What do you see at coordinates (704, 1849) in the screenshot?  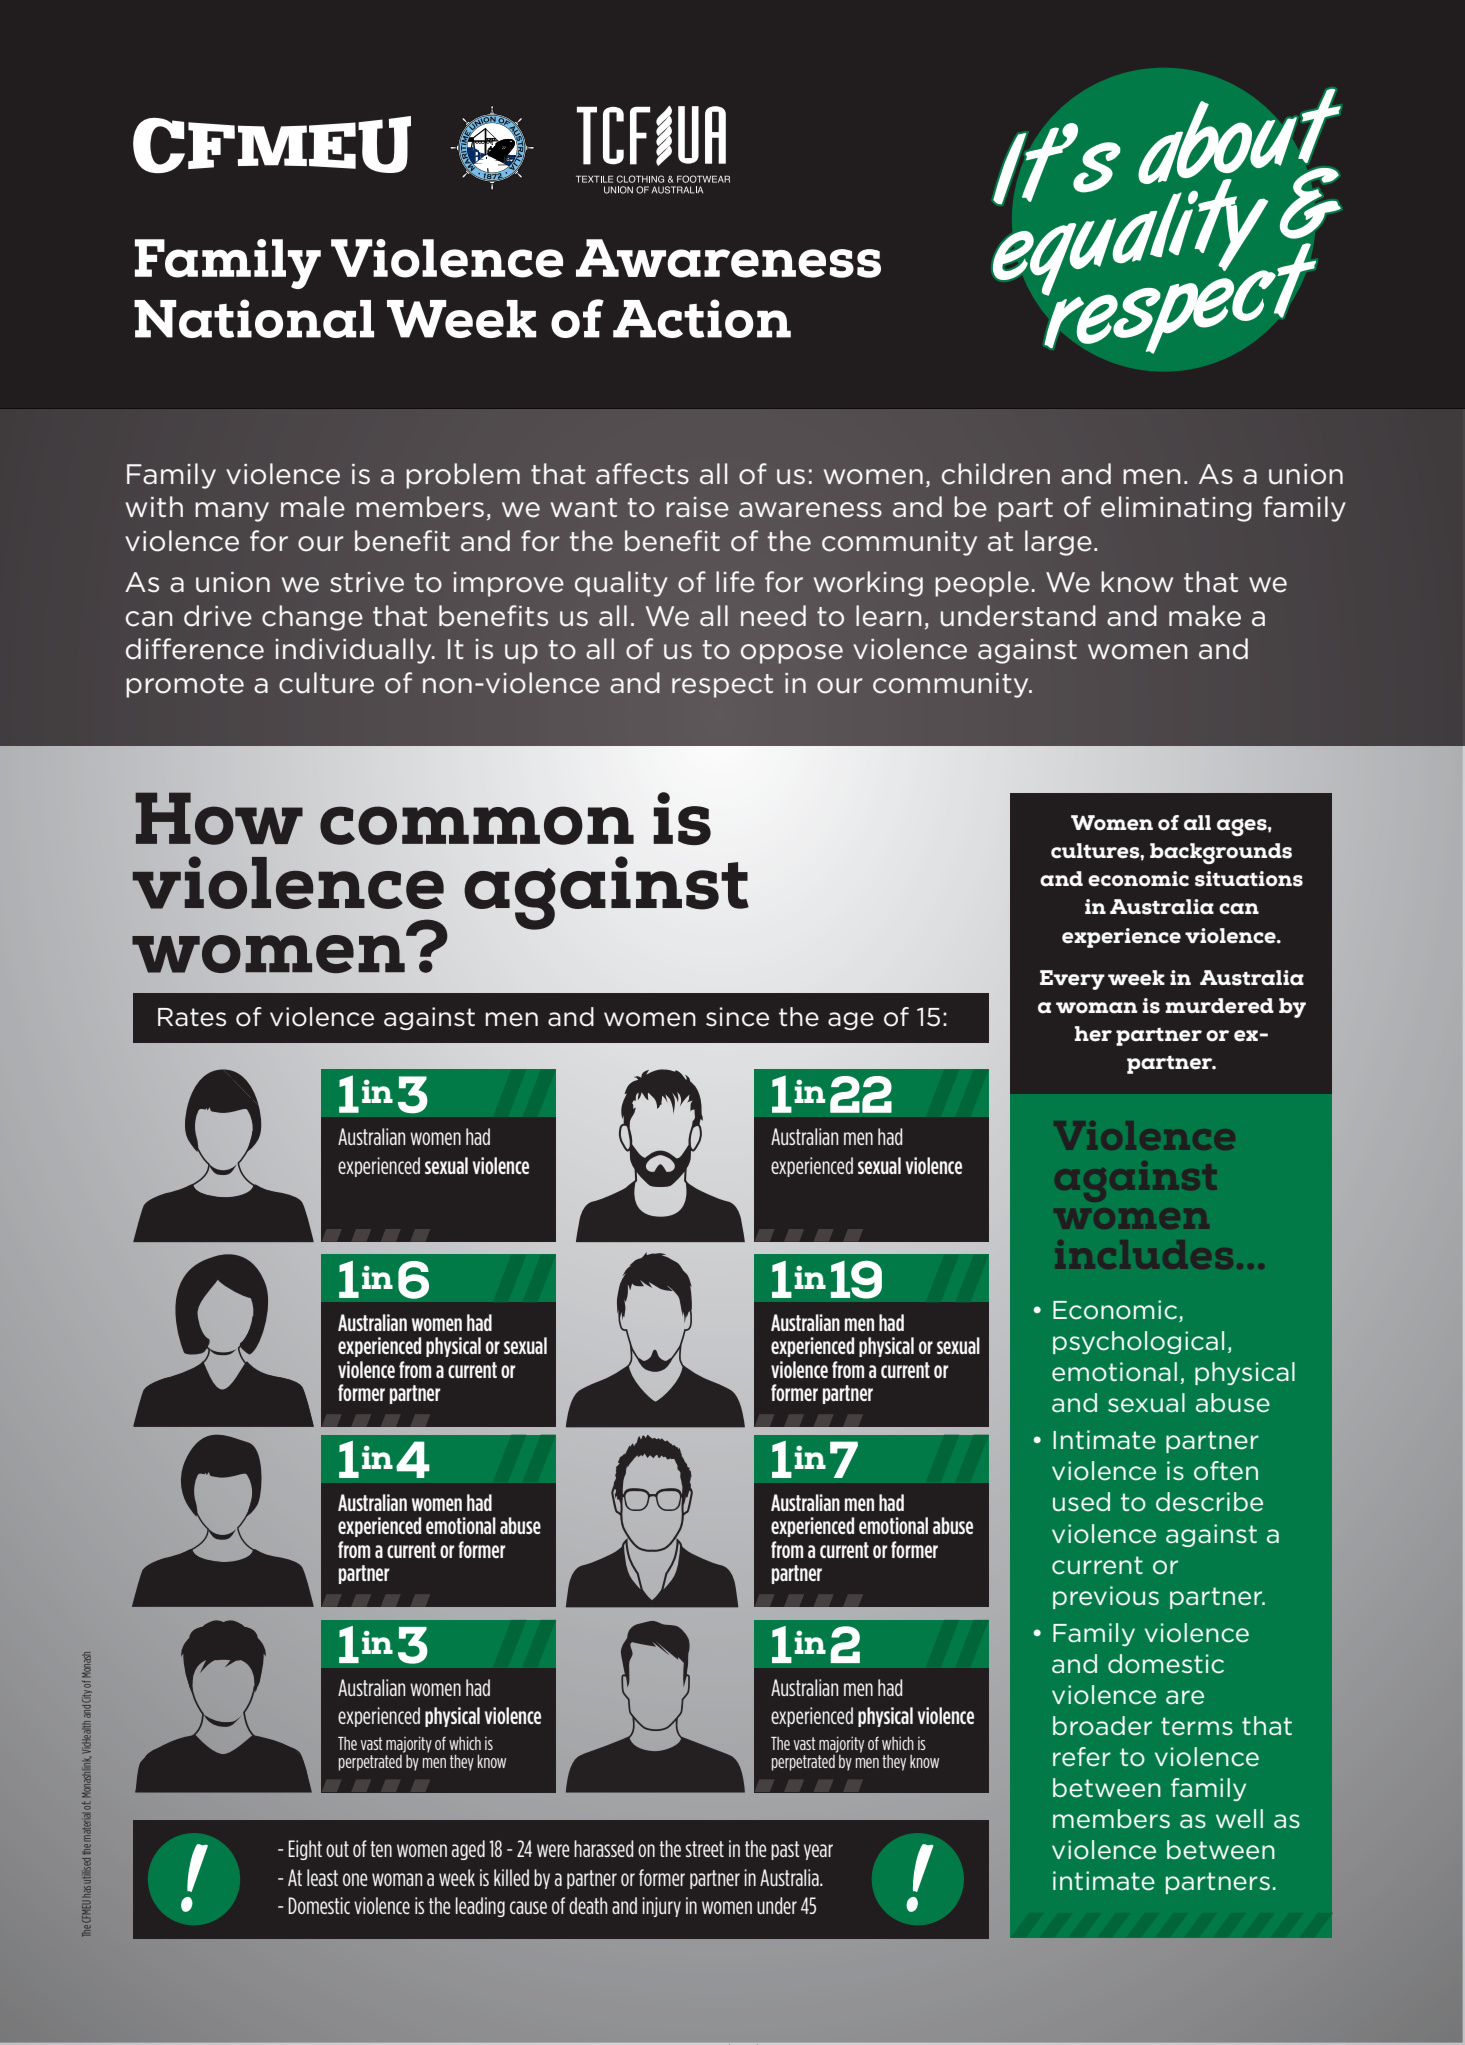 I see `street` at bounding box center [704, 1849].
